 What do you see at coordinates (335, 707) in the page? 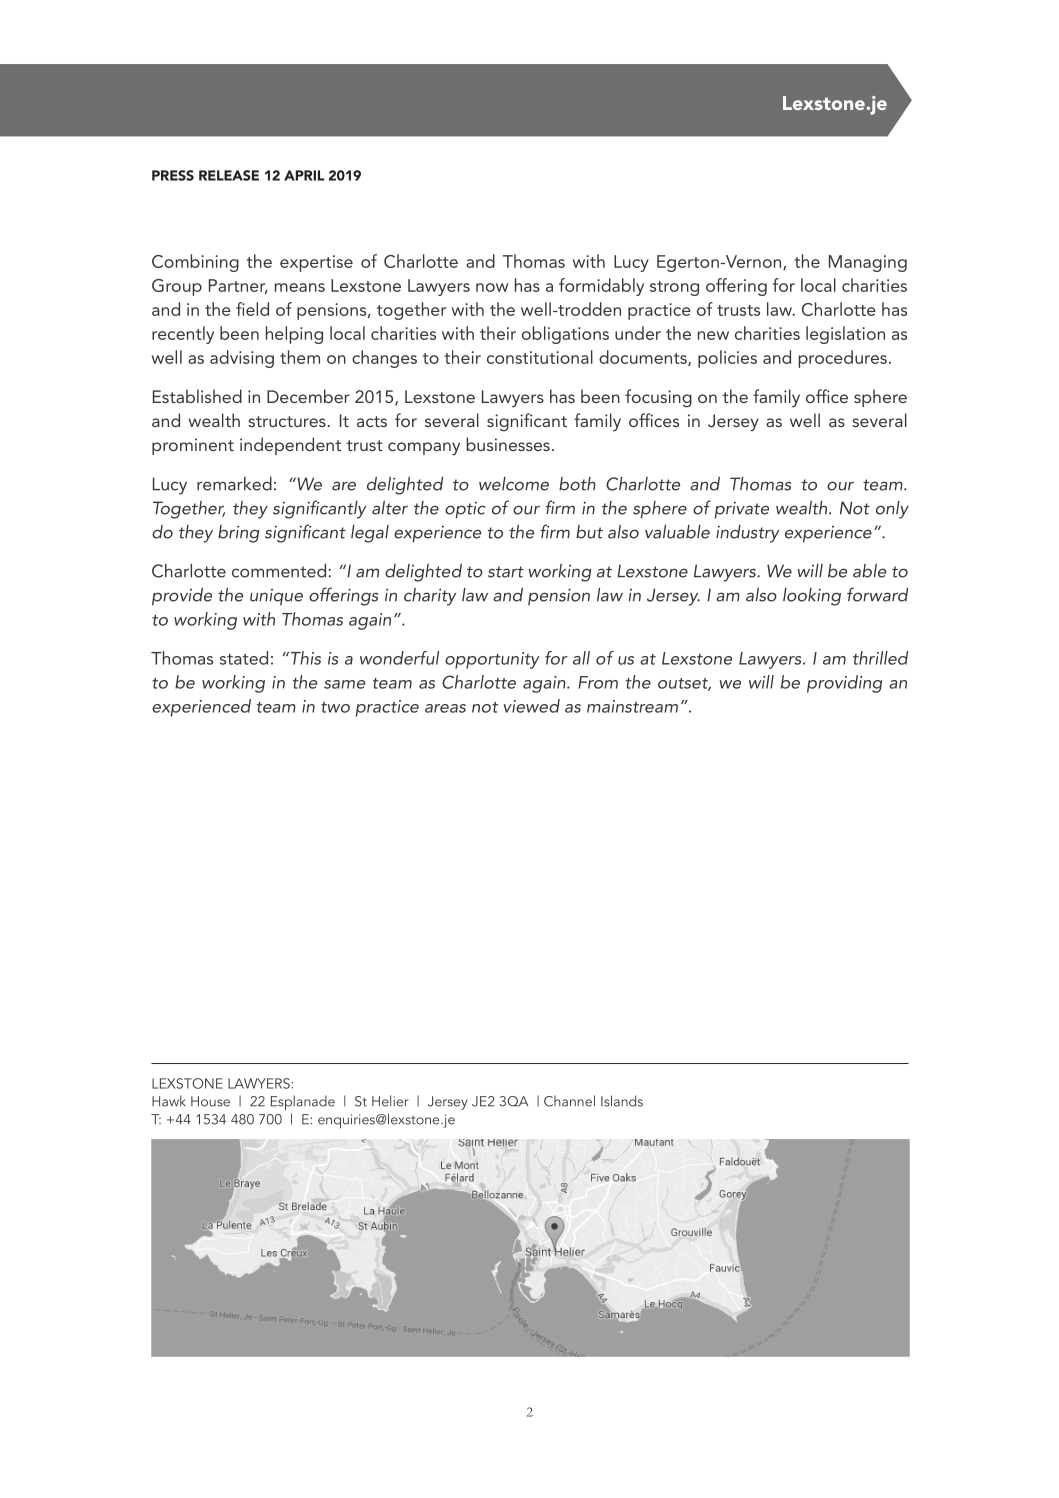
I see `two` at bounding box center [335, 707].
